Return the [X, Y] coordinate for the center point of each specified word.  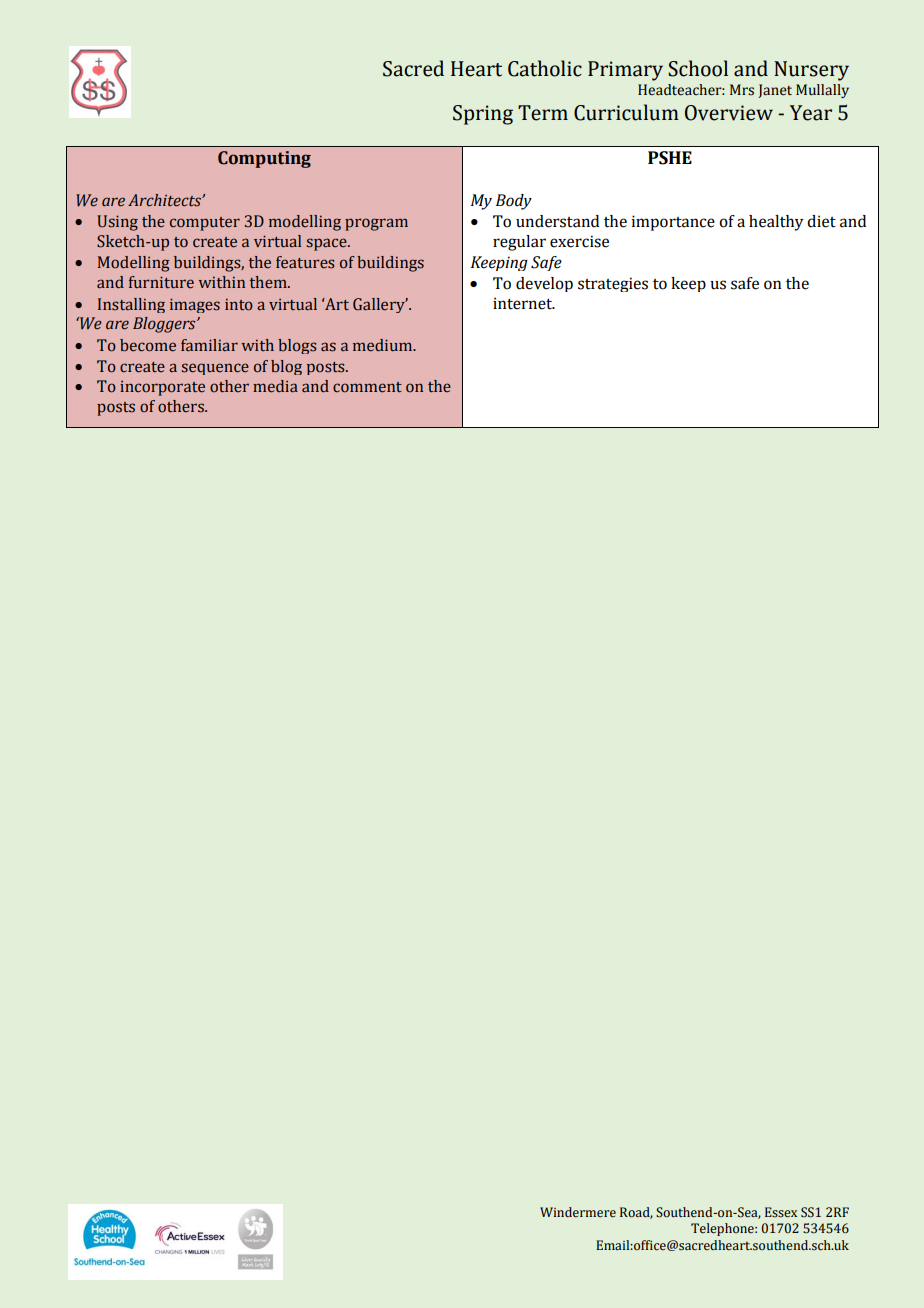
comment [367, 387]
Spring [483, 115]
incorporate [162, 388]
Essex [781, 1212]
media [275, 386]
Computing [264, 159]
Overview [729, 113]
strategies [613, 284]
